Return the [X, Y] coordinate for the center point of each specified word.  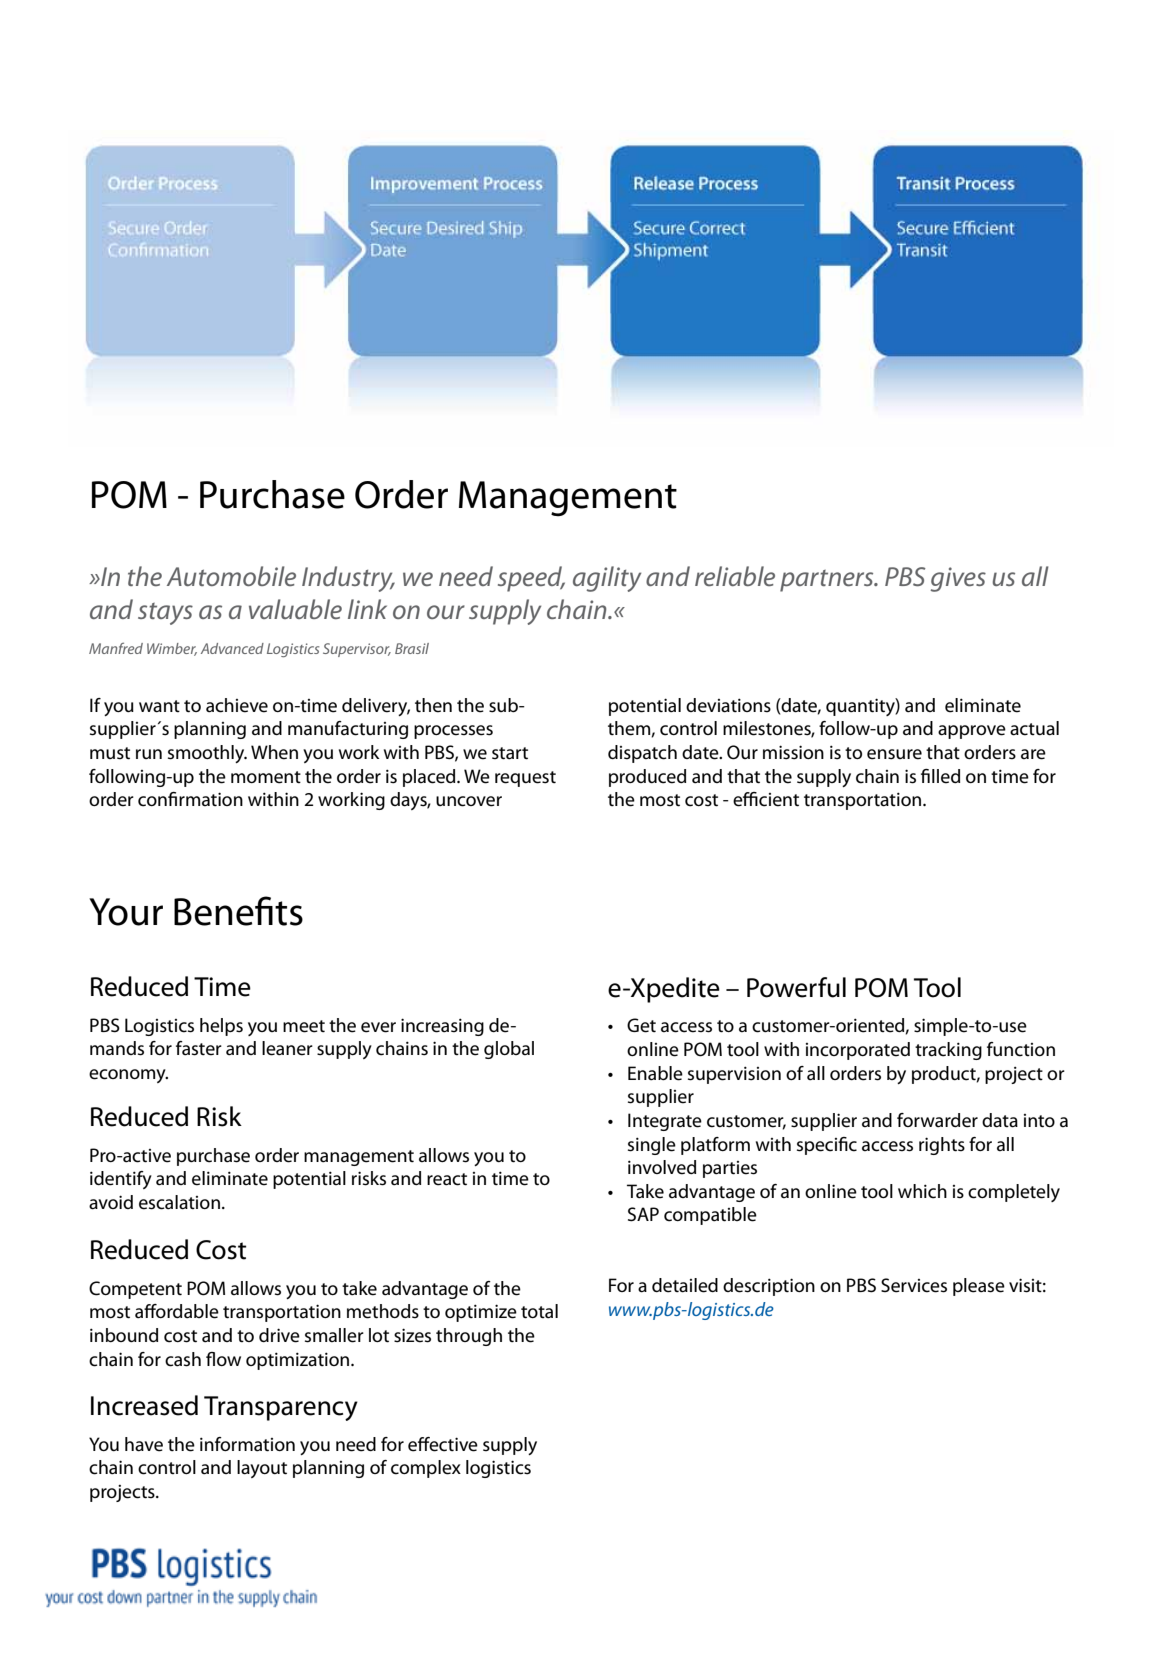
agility [607, 579]
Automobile [231, 576]
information [247, 1444]
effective [443, 1444]
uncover [469, 801]
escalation [179, 1202]
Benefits [238, 911]
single [652, 1146]
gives [958, 579]
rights [942, 1146]
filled [940, 776]
